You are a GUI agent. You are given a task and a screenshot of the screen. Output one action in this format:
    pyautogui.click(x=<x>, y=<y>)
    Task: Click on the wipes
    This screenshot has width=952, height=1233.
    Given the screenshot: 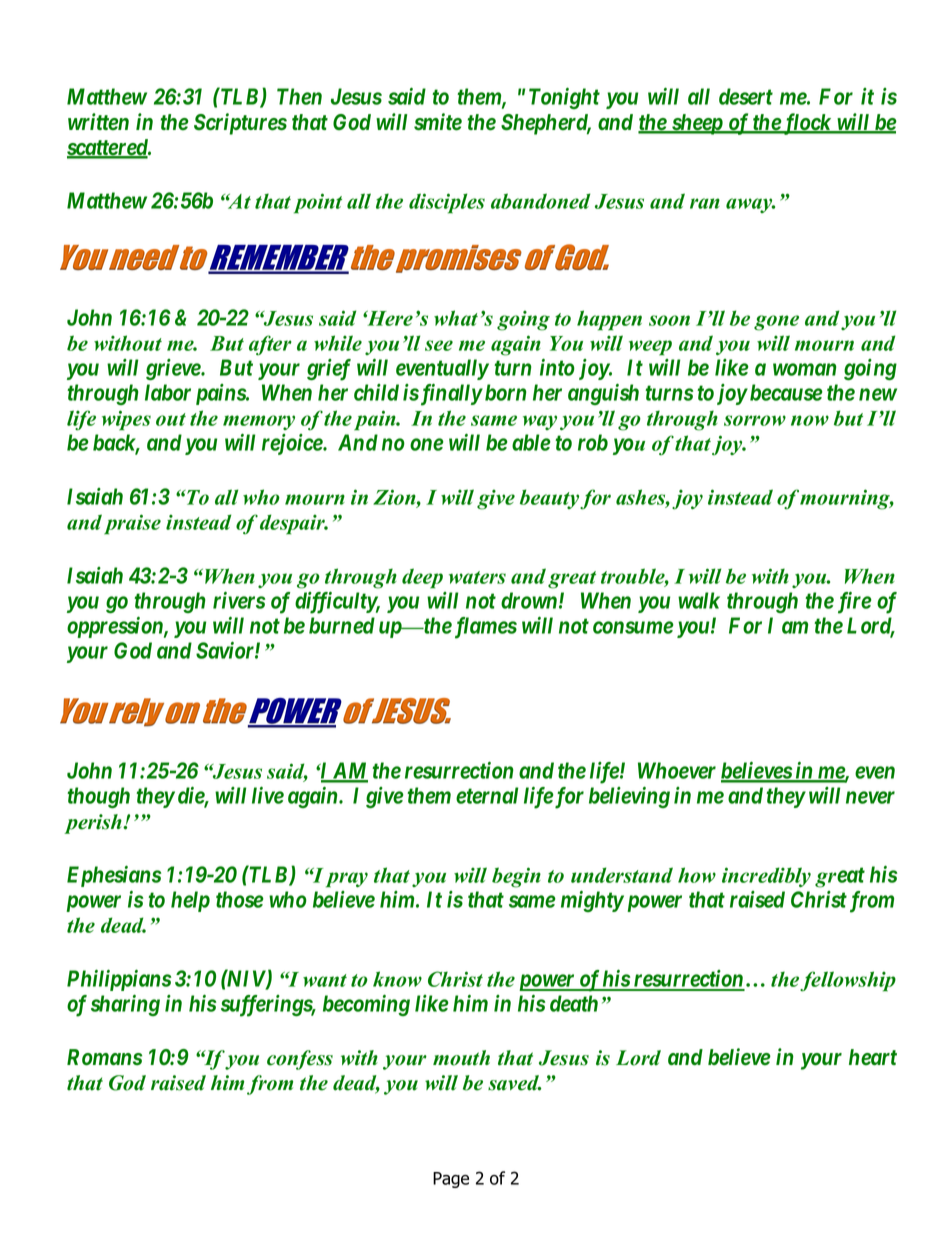 What is the action you would take?
    pyautogui.click(x=126, y=420)
